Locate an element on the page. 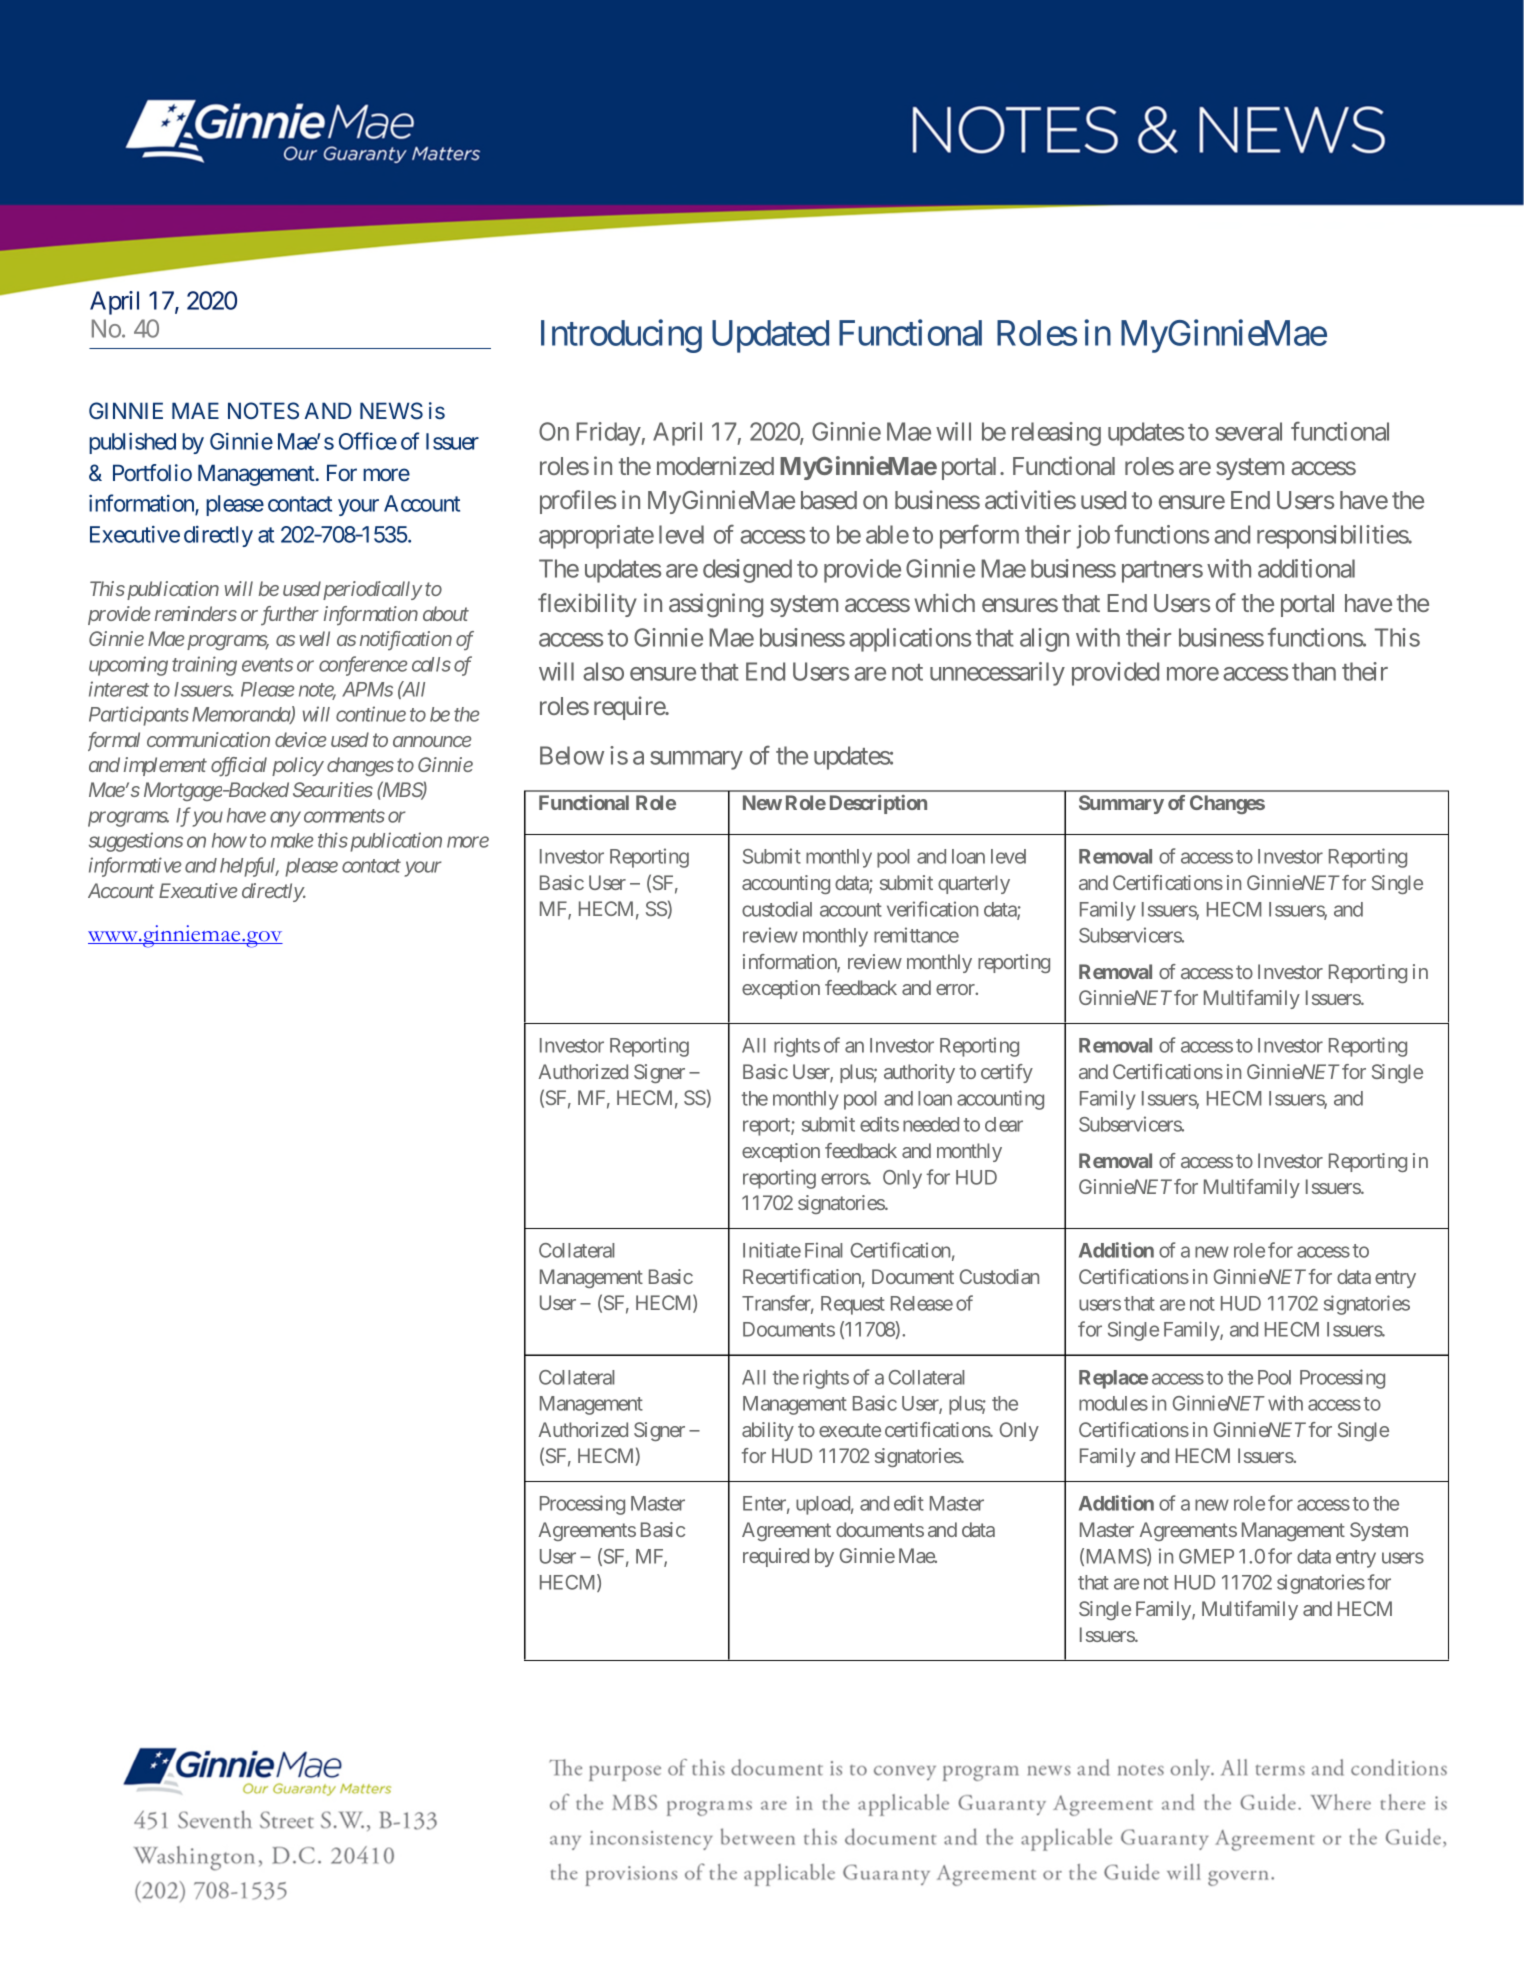  than is located at coordinates (1314, 671).
